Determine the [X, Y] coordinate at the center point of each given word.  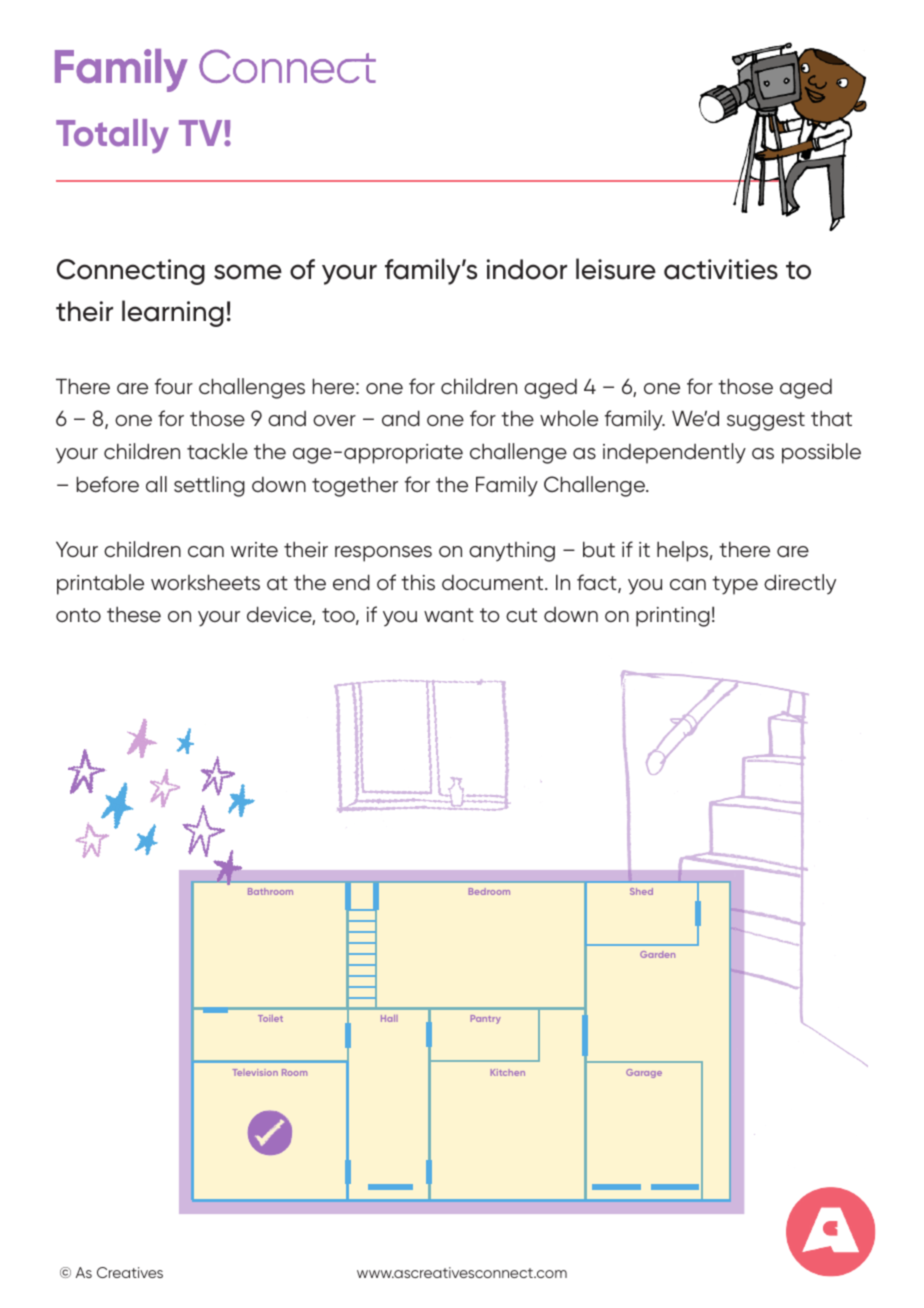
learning [173, 313]
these [134, 614]
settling [209, 486]
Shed [641, 891]
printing [673, 617]
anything [512, 552]
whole [569, 418]
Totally [112, 136]
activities [721, 269]
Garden [657, 954]
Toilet [270, 1018]
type [735, 585]
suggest [766, 421]
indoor [527, 269]
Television [255, 1072]
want [449, 615]
